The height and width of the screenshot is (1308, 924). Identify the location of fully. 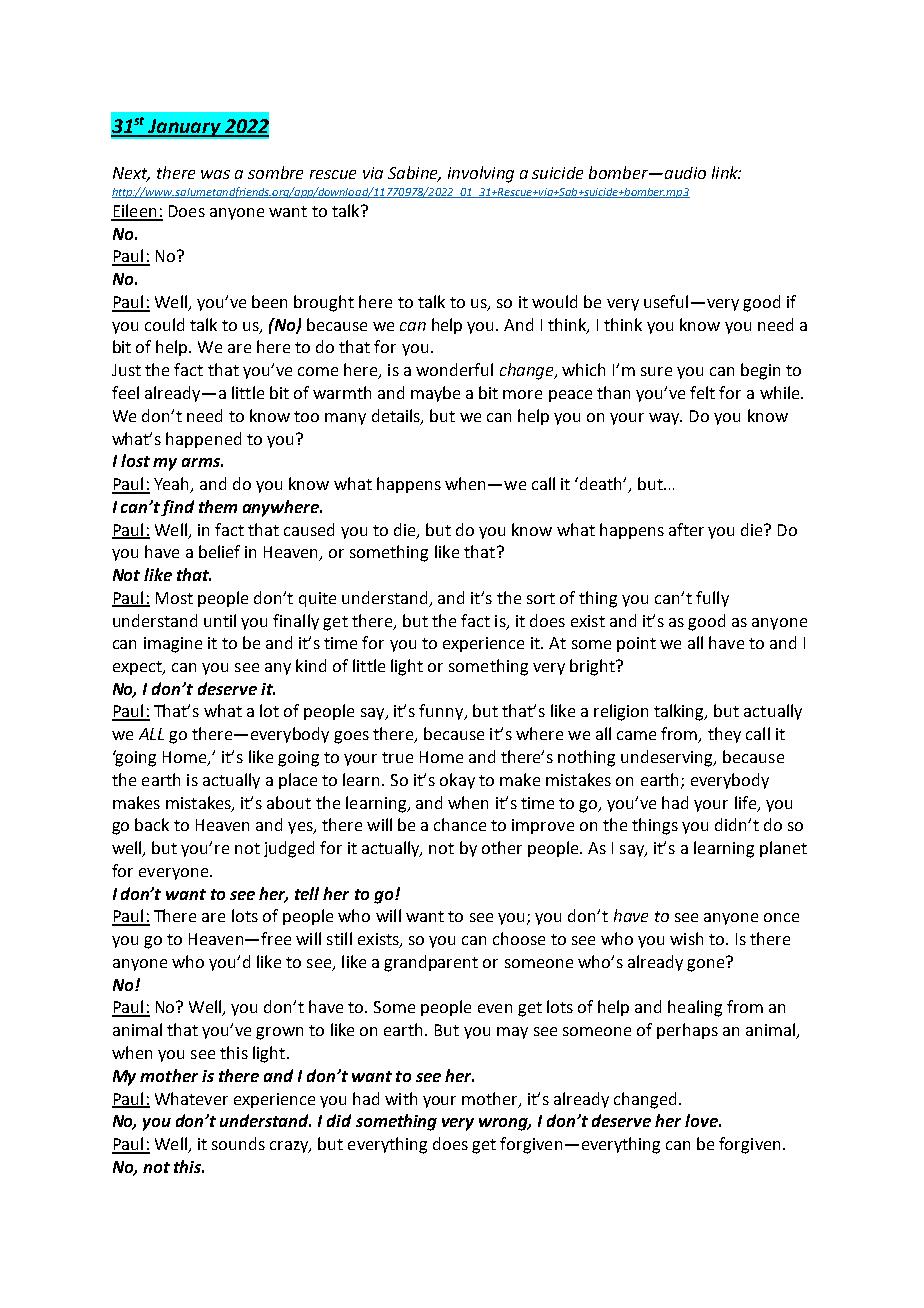
(712, 599).
